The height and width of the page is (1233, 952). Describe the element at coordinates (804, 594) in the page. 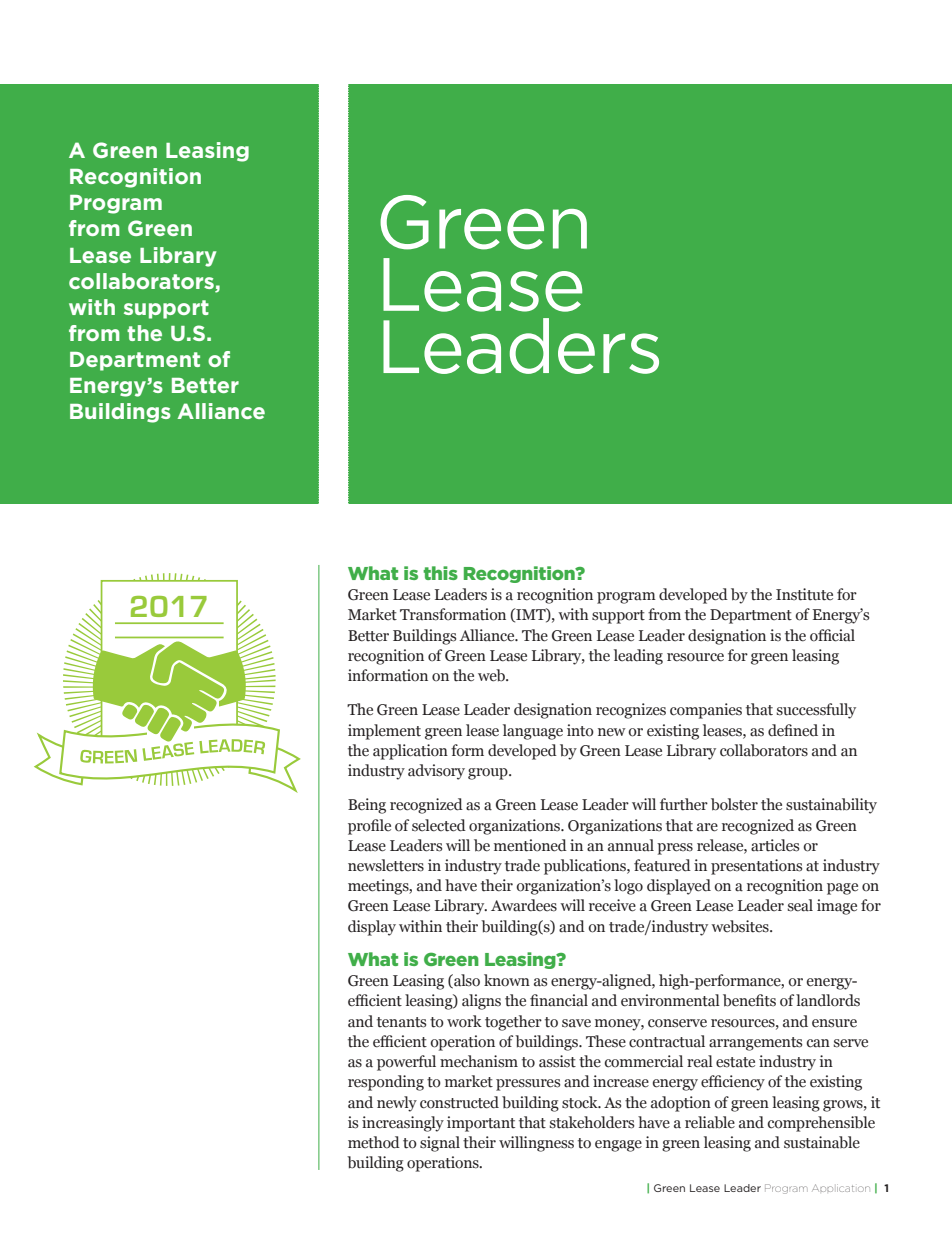

I see `Institute` at that location.
